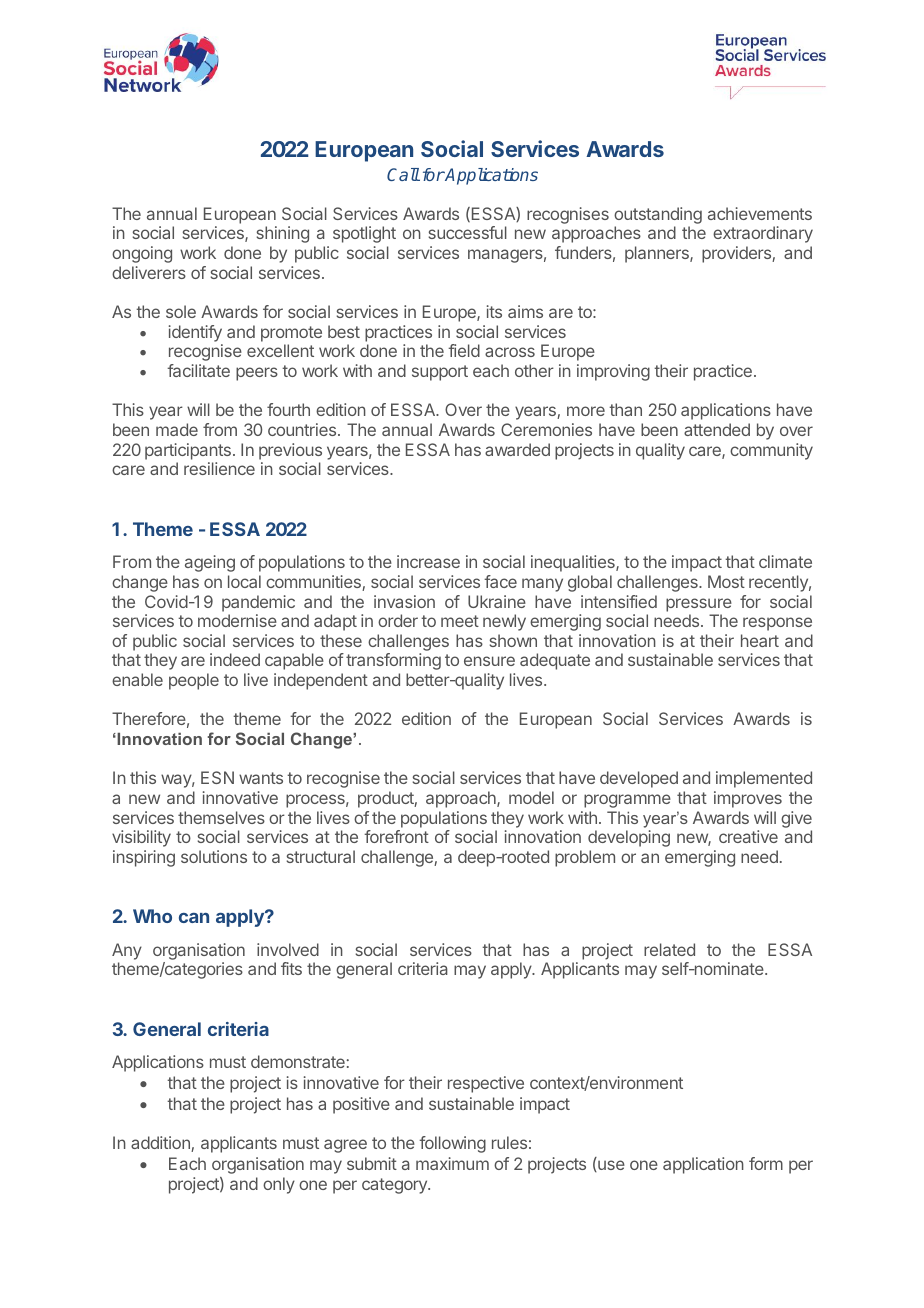 Image resolution: width=924 pixels, height=1308 pixels. I want to click on maximum, so click(452, 1163).
